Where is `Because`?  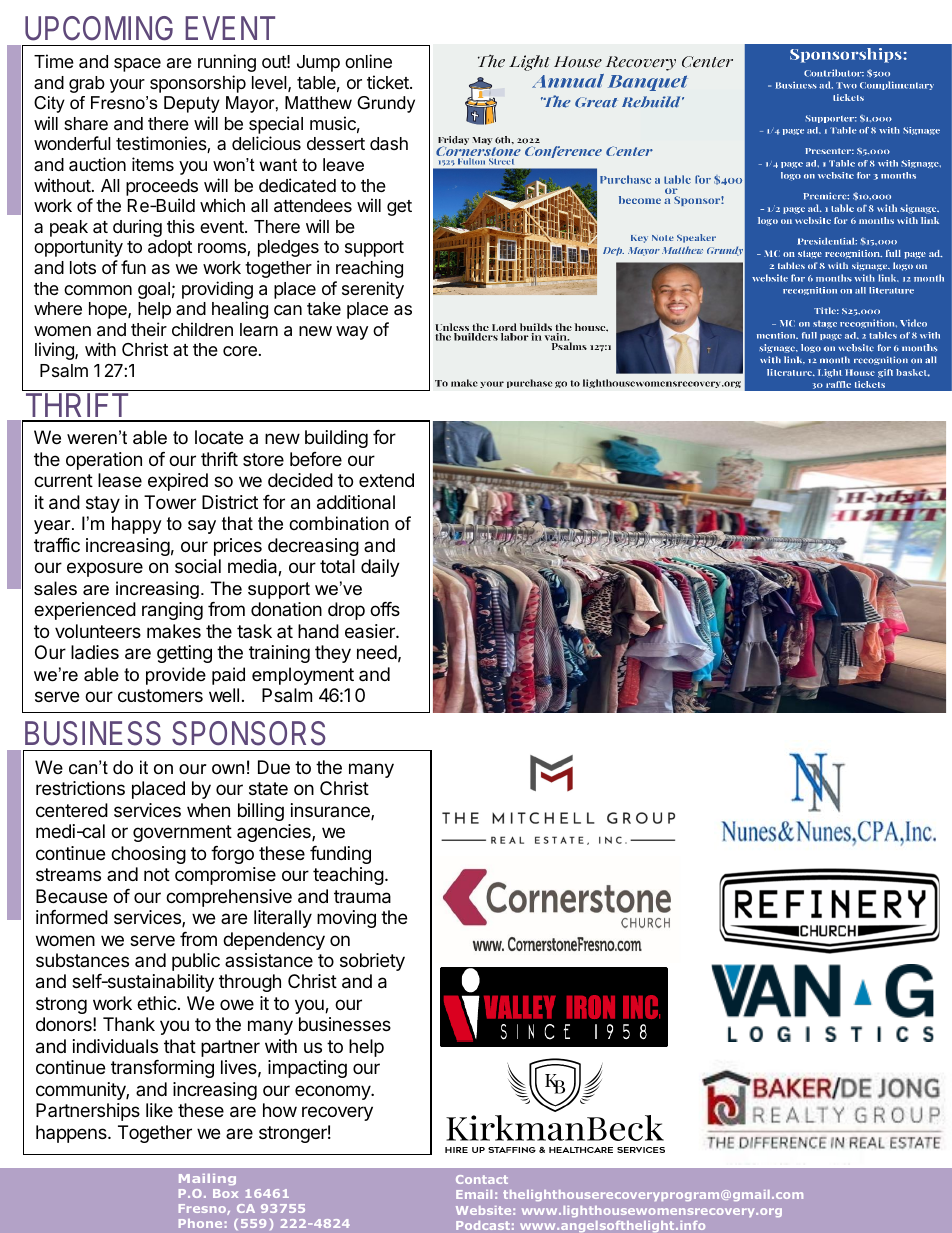
Because is located at coordinates (71, 896).
